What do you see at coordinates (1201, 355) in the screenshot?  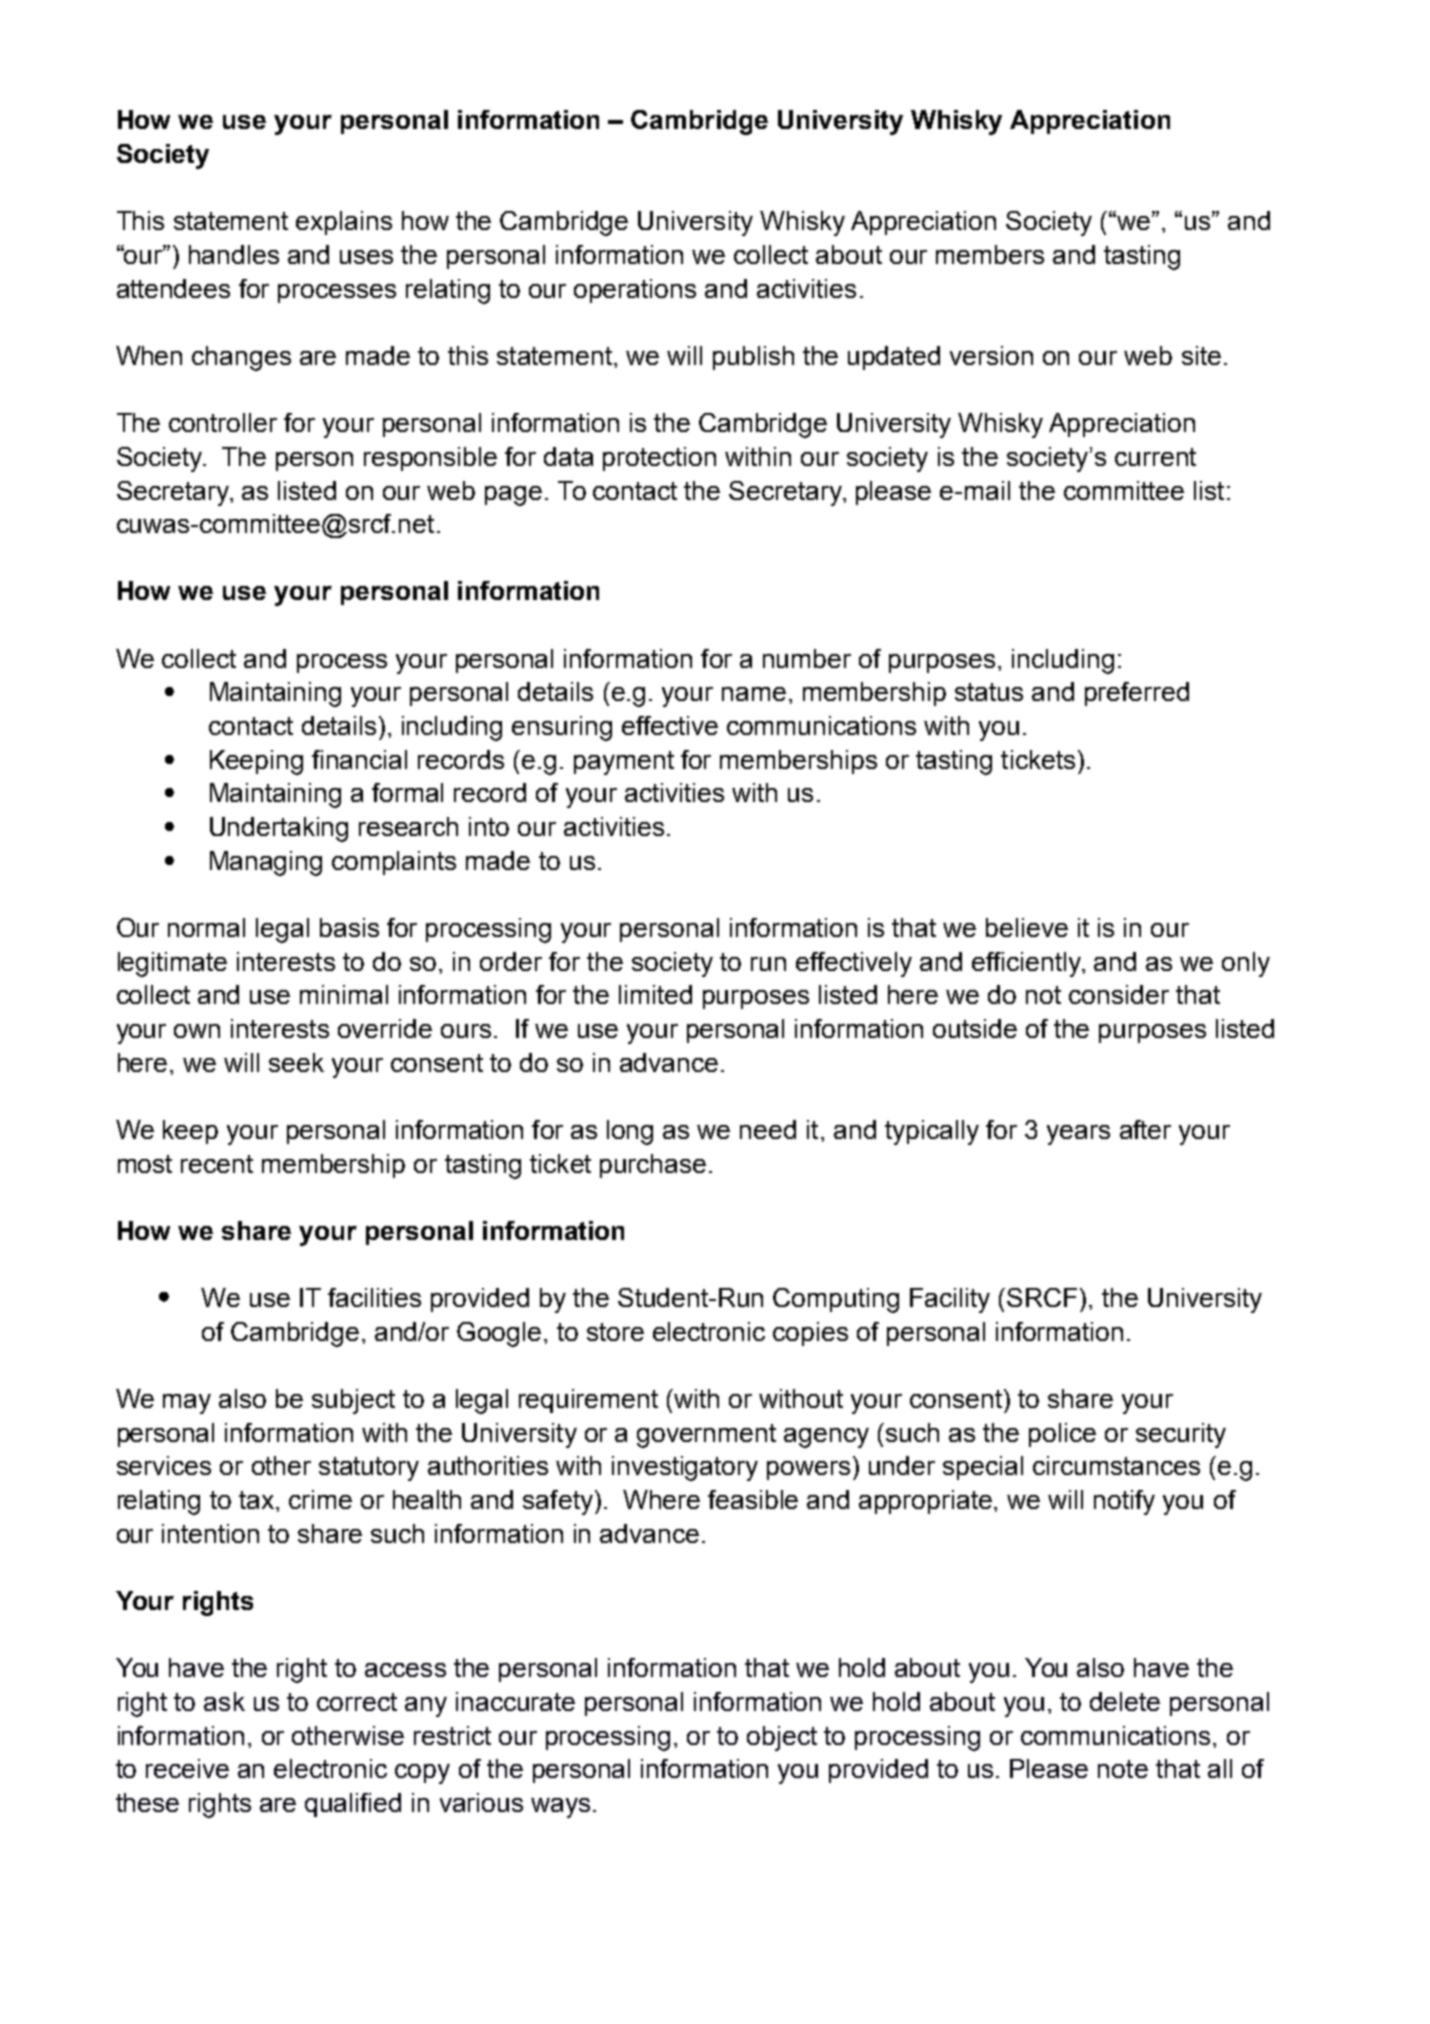 I see `site` at bounding box center [1201, 355].
